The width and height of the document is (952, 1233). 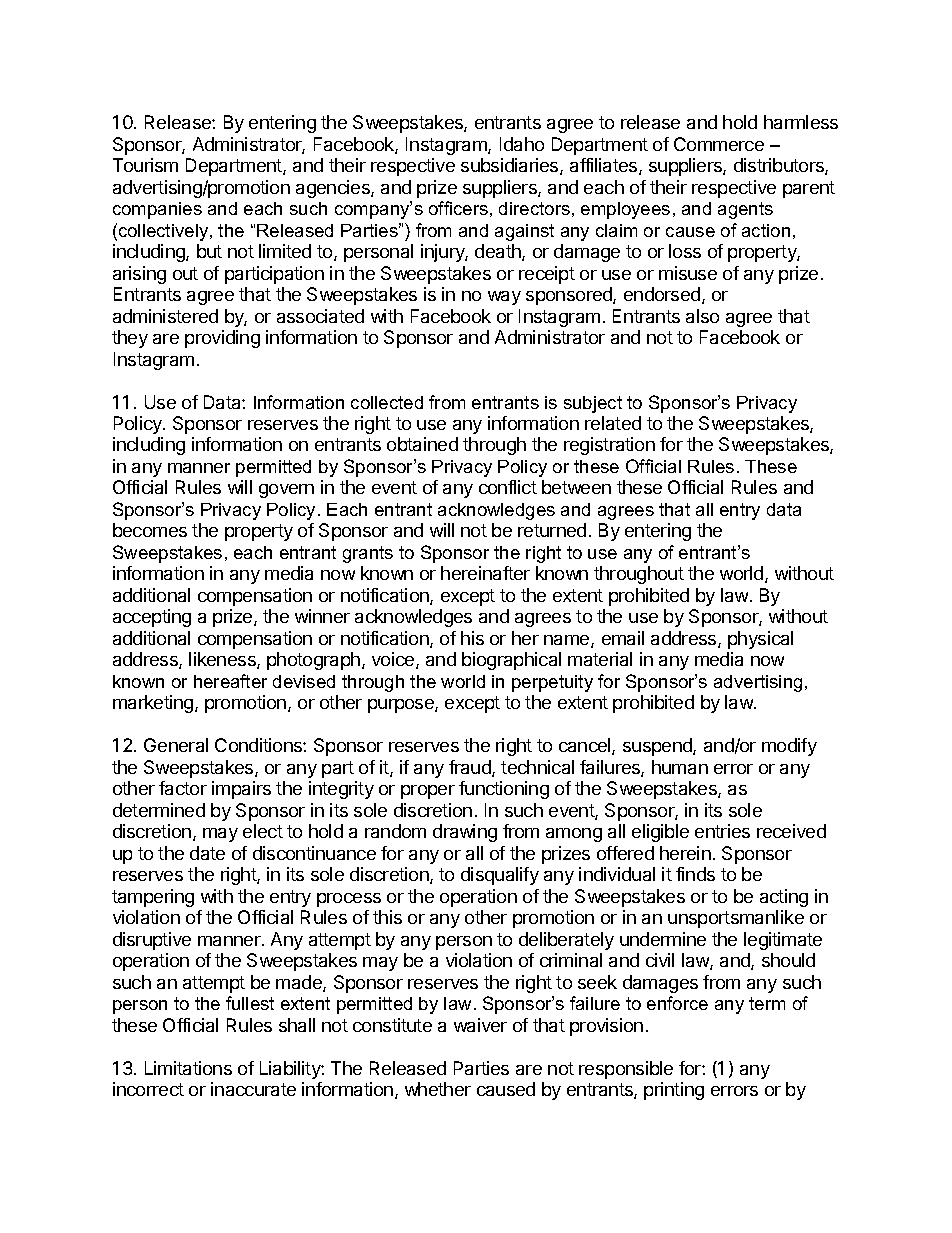 What do you see at coordinates (176, 745) in the document?
I see `General` at bounding box center [176, 745].
